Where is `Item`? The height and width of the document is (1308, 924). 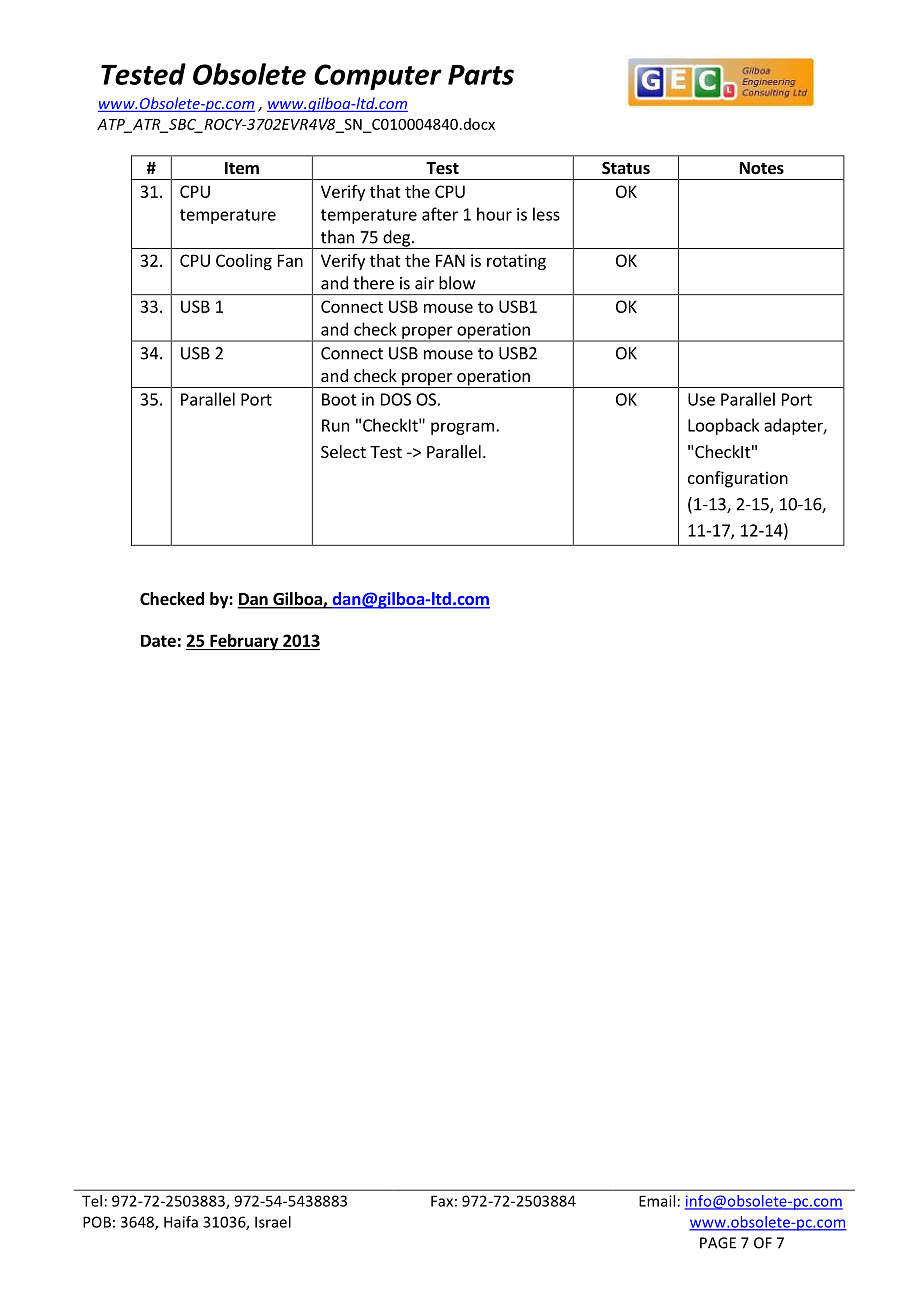 Item is located at coordinates (242, 168).
